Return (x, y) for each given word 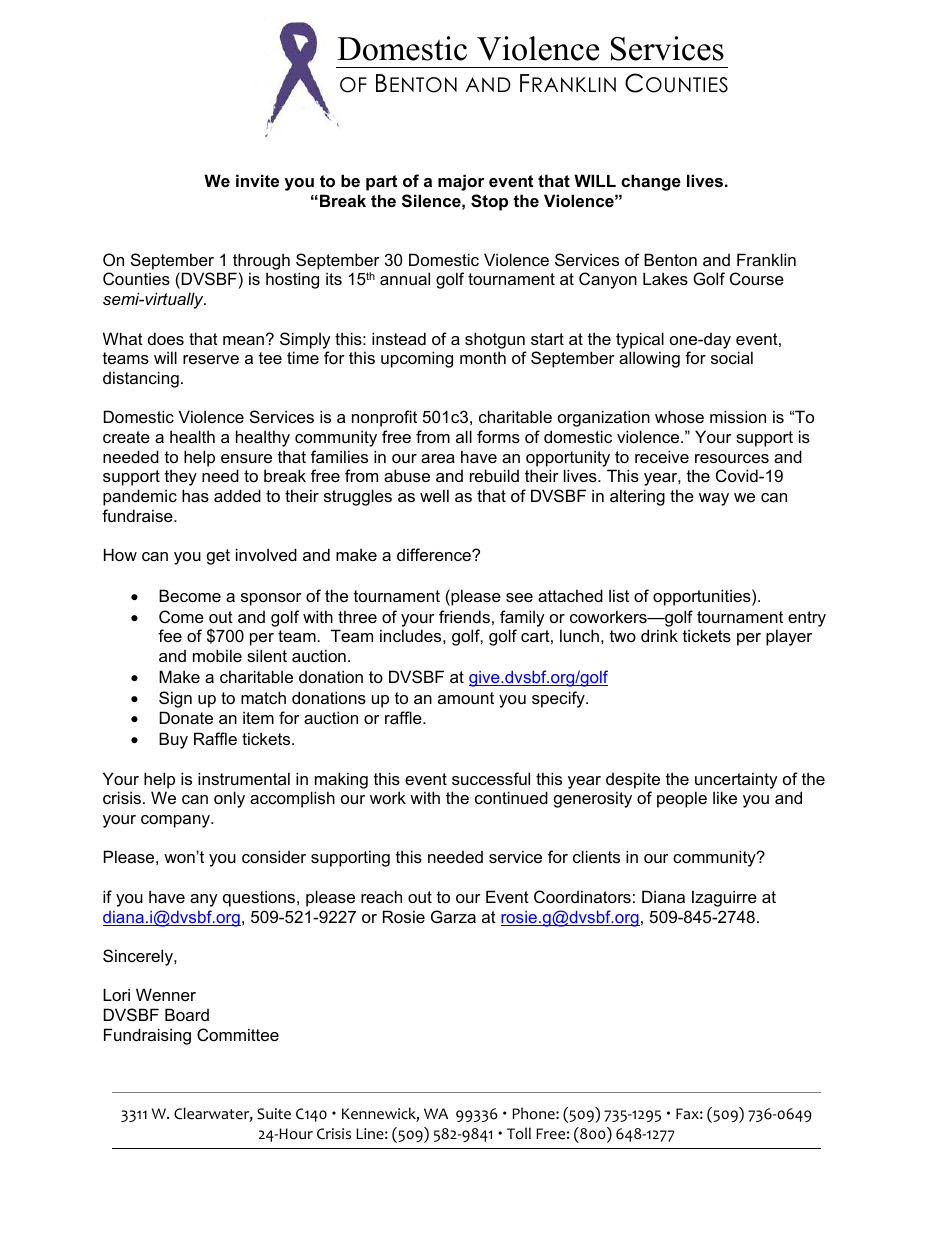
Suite (274, 1114)
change (651, 182)
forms (498, 436)
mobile (217, 655)
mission (738, 416)
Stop (489, 202)
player (789, 637)
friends (464, 616)
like (725, 797)
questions (260, 898)
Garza (453, 916)
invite (257, 180)
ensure (246, 458)
